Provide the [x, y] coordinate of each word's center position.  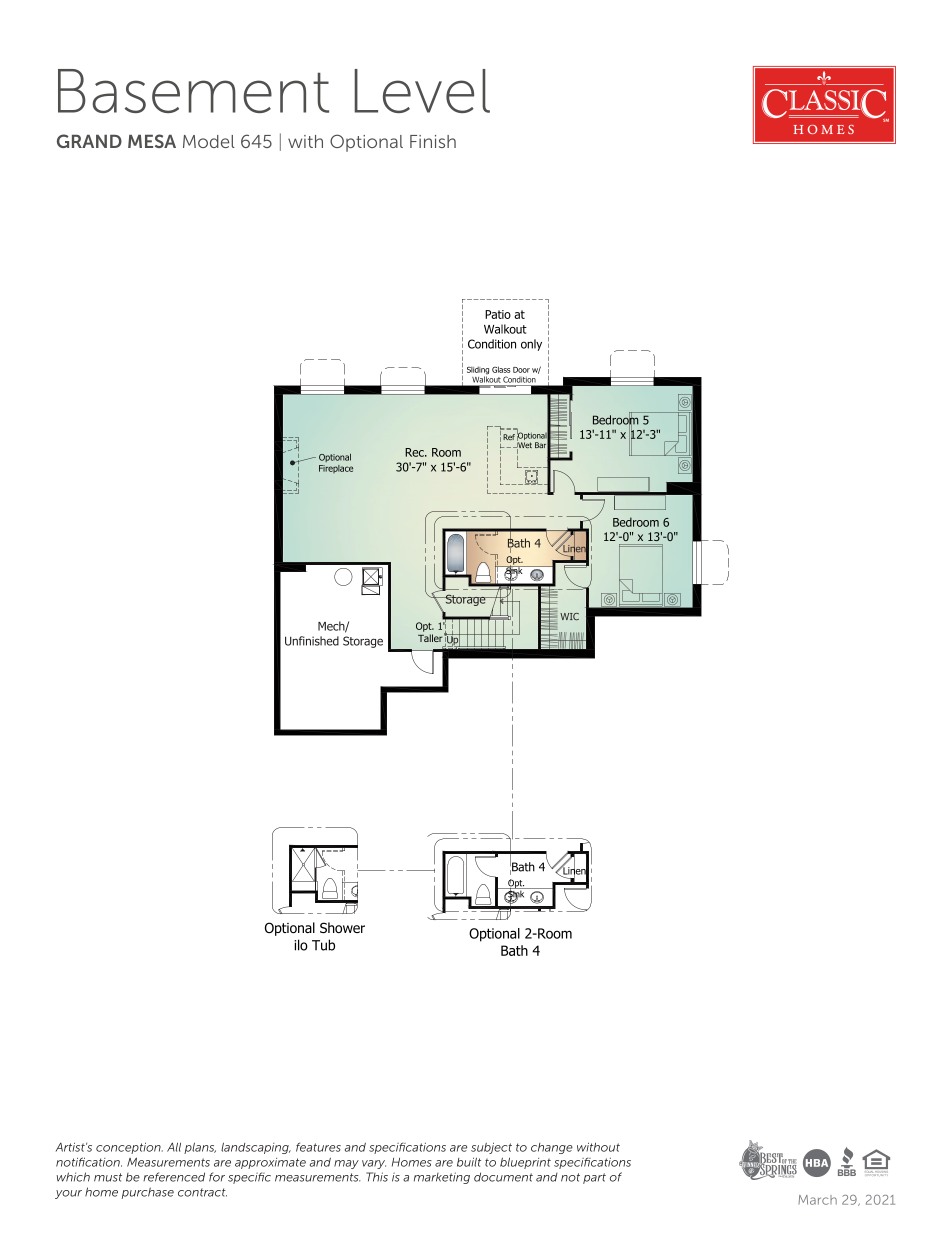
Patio [498, 314]
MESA [152, 141]
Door [521, 370]
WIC [569, 616]
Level [422, 91]
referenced [174, 1177]
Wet [524, 445]
